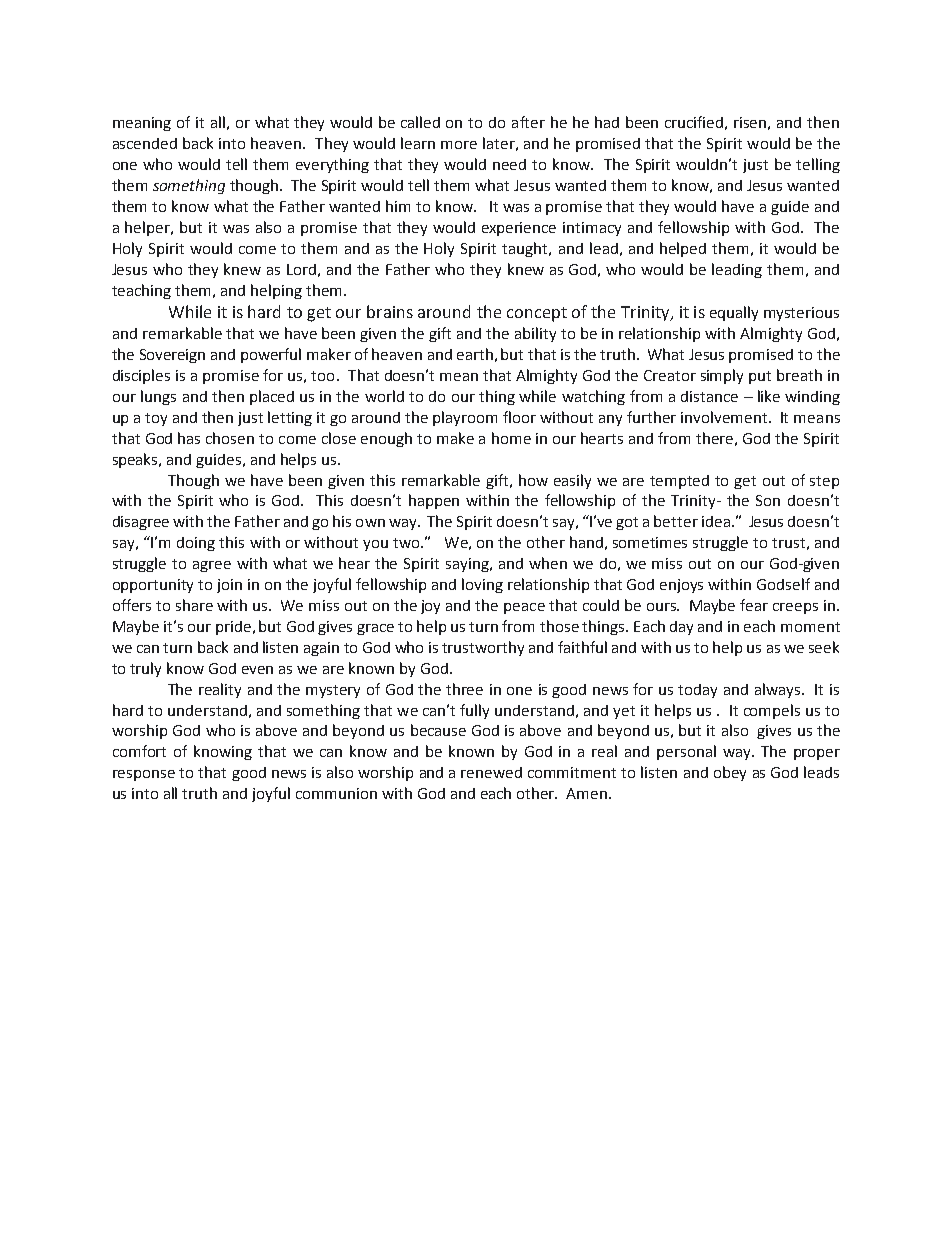 This document has width=952, height=1233. I want to click on fear, so click(754, 605).
